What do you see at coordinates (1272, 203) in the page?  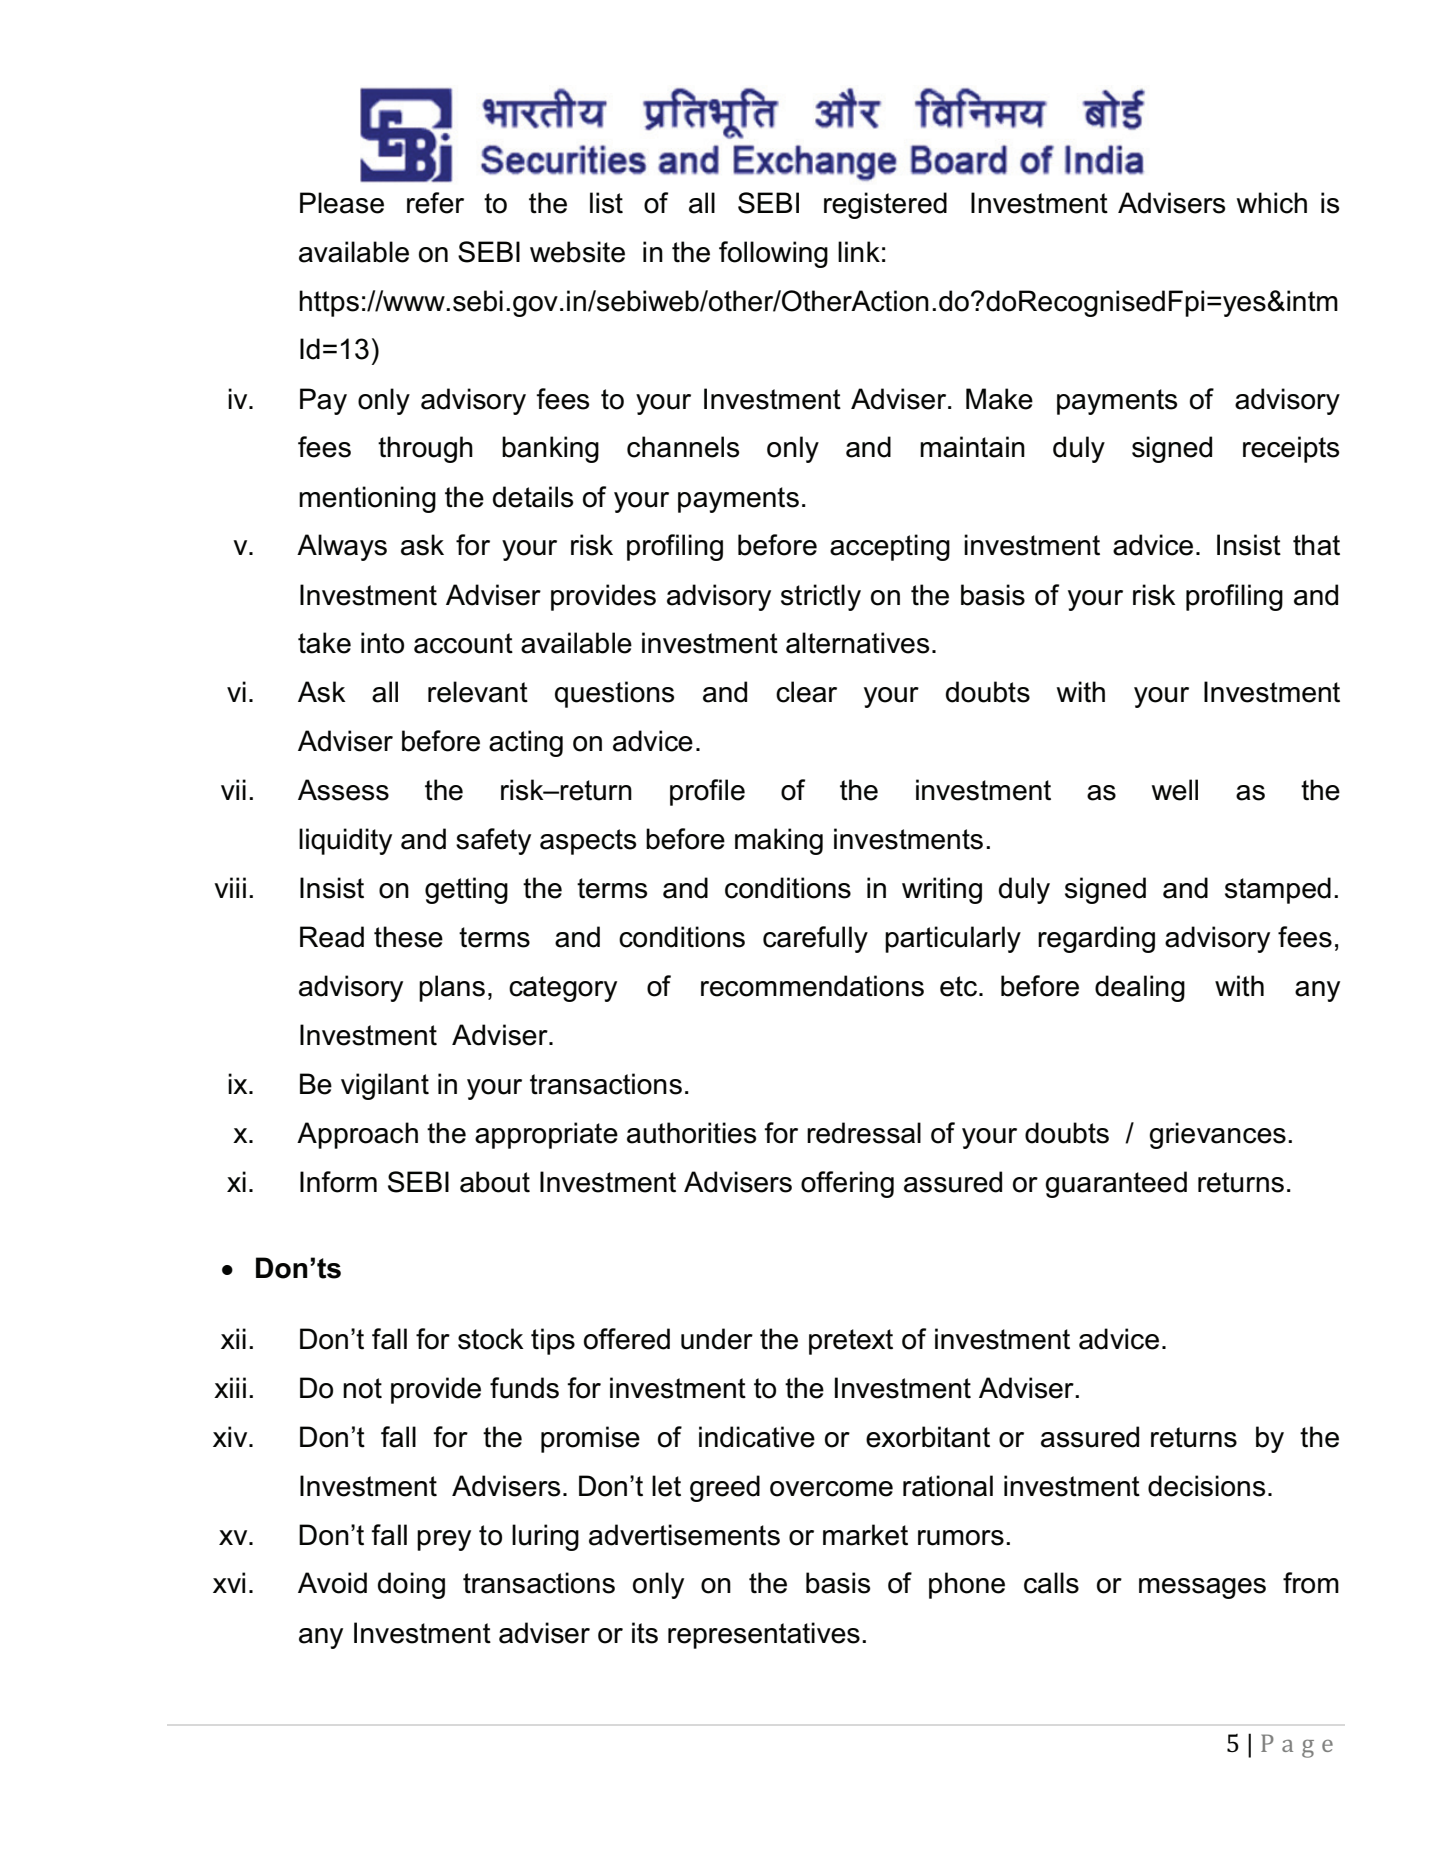 I see `which` at bounding box center [1272, 203].
